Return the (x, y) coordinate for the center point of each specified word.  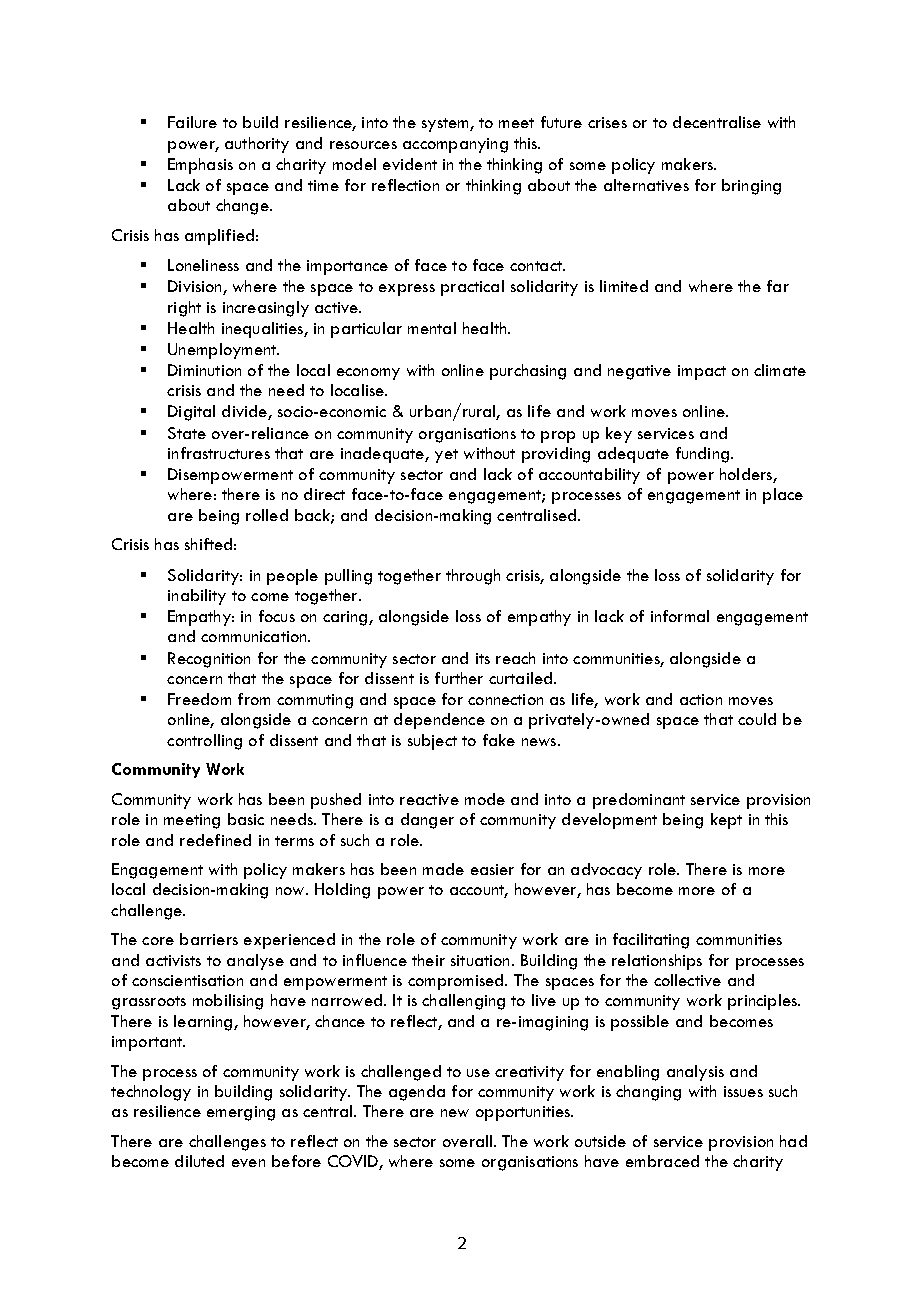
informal (680, 616)
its (483, 658)
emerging (241, 1113)
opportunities (524, 1113)
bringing (751, 187)
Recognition (209, 660)
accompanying (455, 145)
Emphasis (200, 166)
